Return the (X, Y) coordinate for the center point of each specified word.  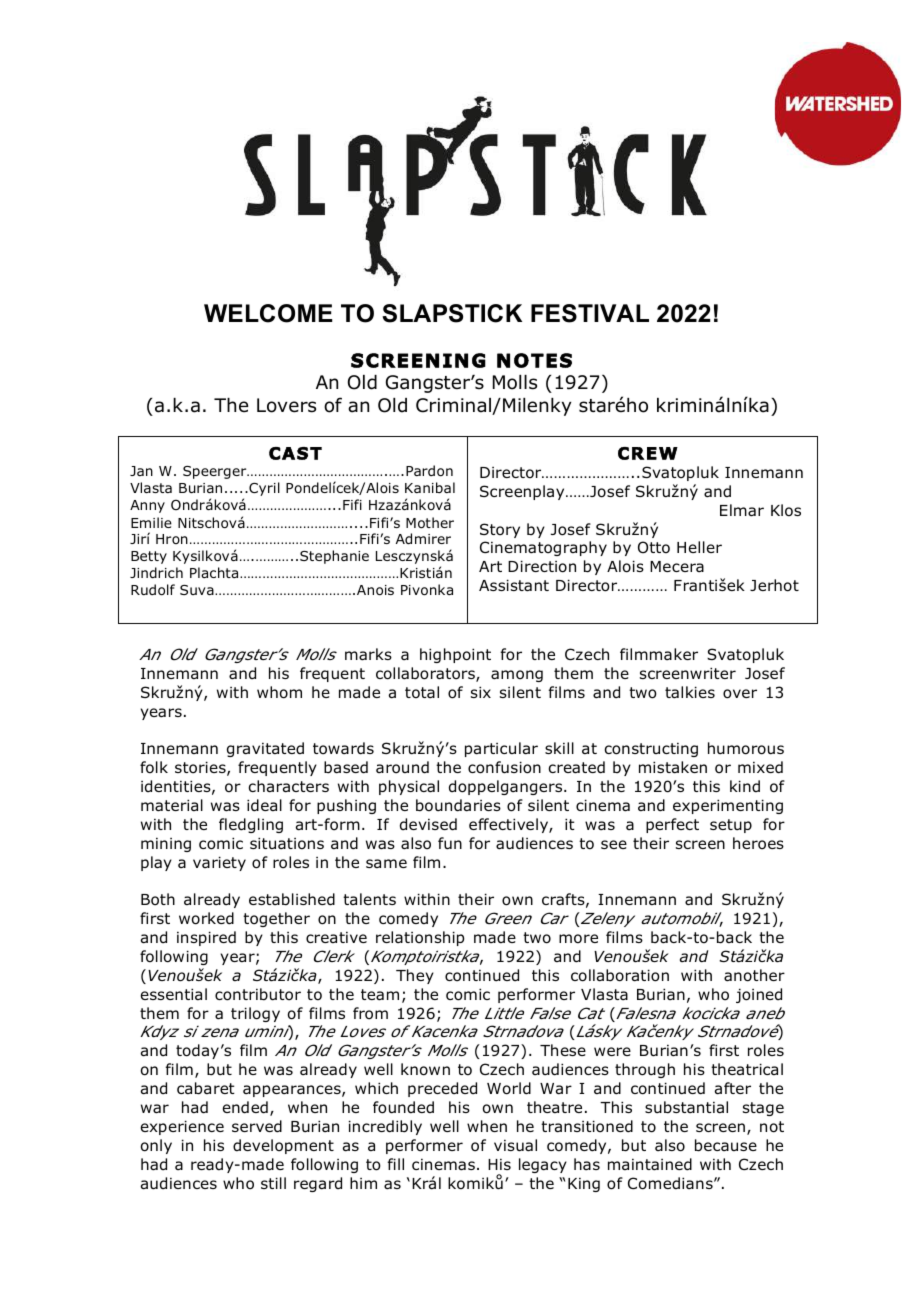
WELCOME (268, 313)
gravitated (265, 749)
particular (501, 749)
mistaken (673, 767)
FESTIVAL (590, 313)
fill (395, 1164)
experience (182, 1127)
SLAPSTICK (452, 313)
